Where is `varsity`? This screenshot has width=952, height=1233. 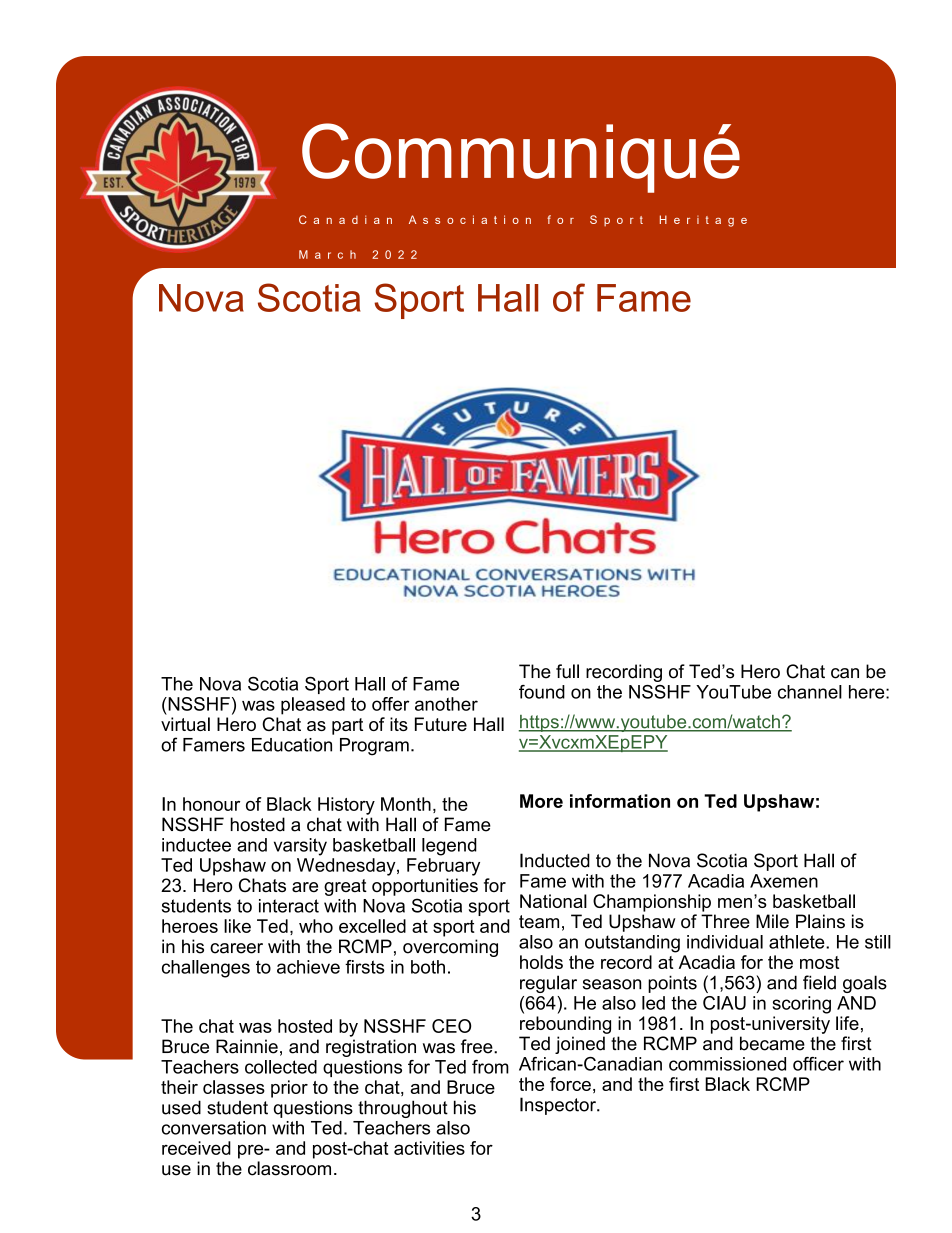
varsity is located at coordinates (300, 847).
